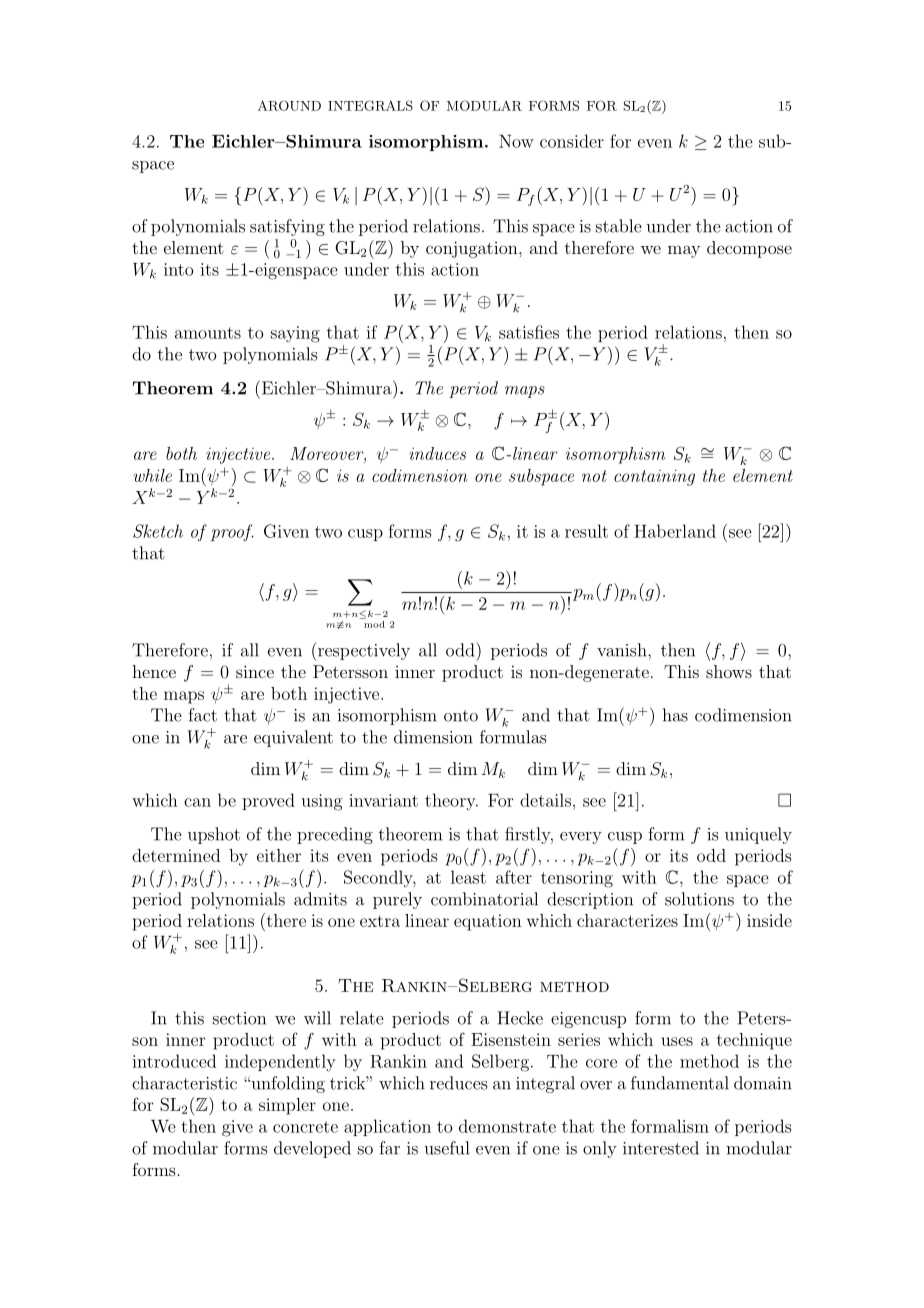 Image resolution: width=924 pixels, height=1308 pixels. I want to click on least, so click(468, 877).
